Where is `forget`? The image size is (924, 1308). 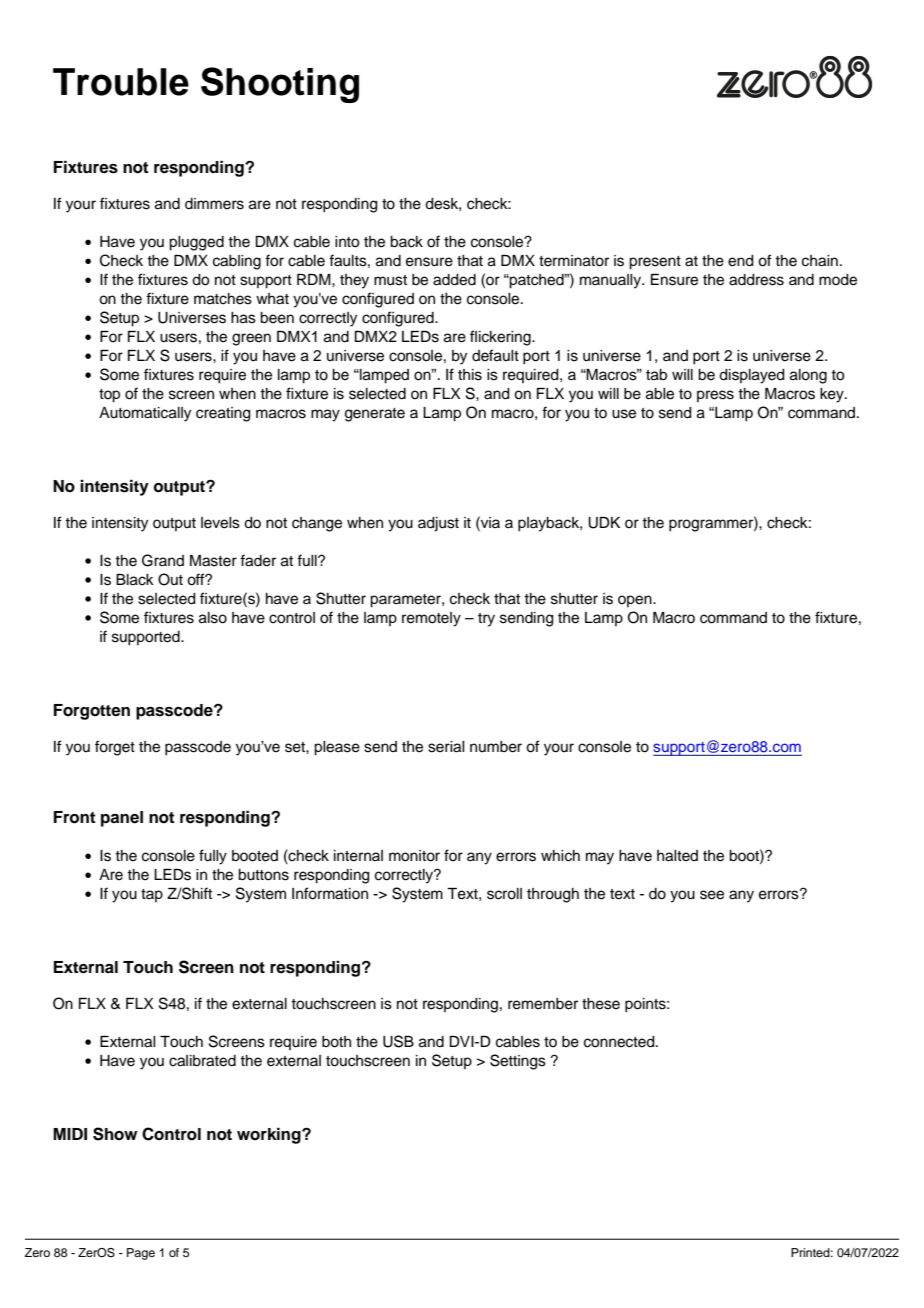
forget is located at coordinates (115, 748).
